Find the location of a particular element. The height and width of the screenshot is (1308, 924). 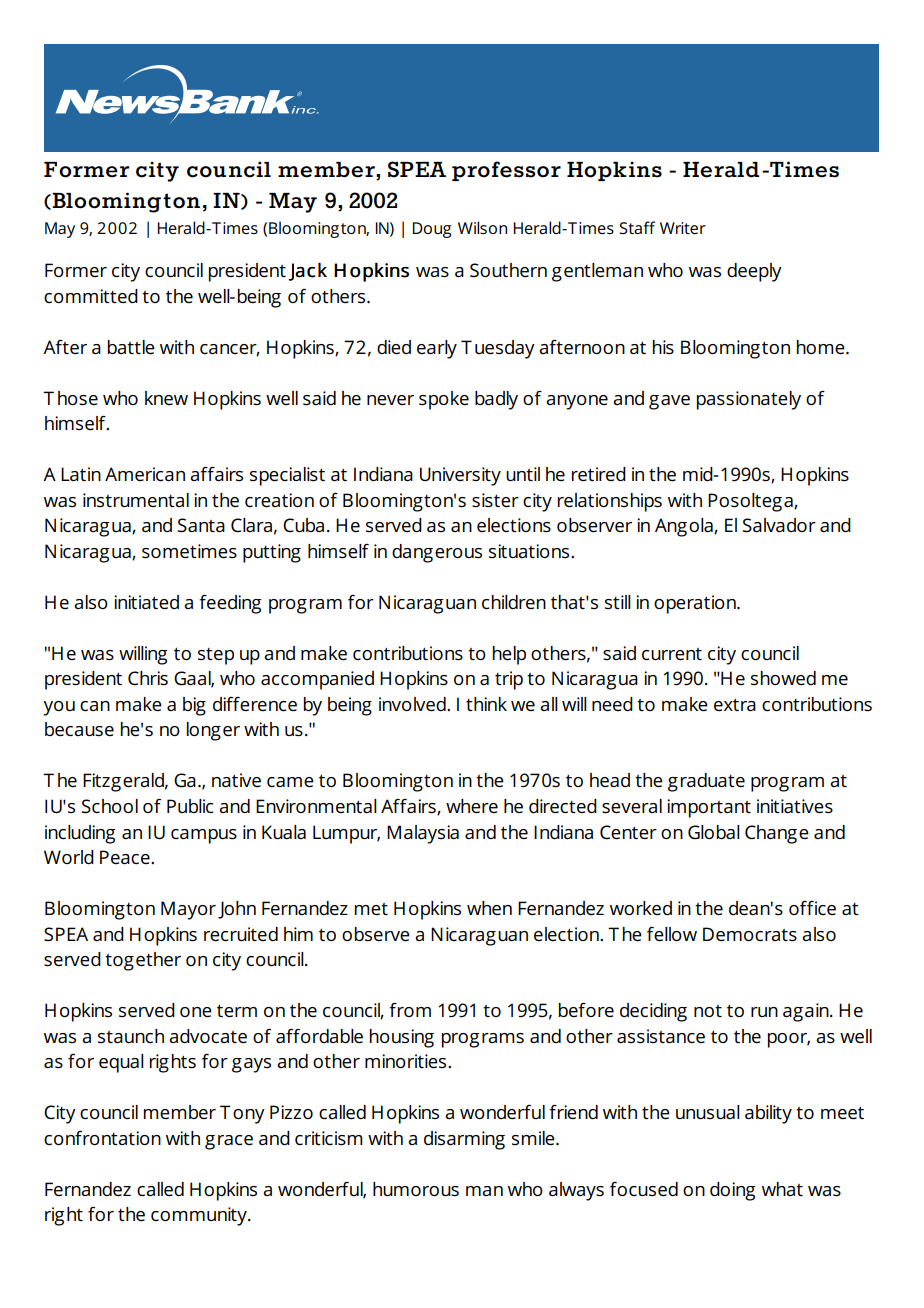

think is located at coordinates (486, 704).
